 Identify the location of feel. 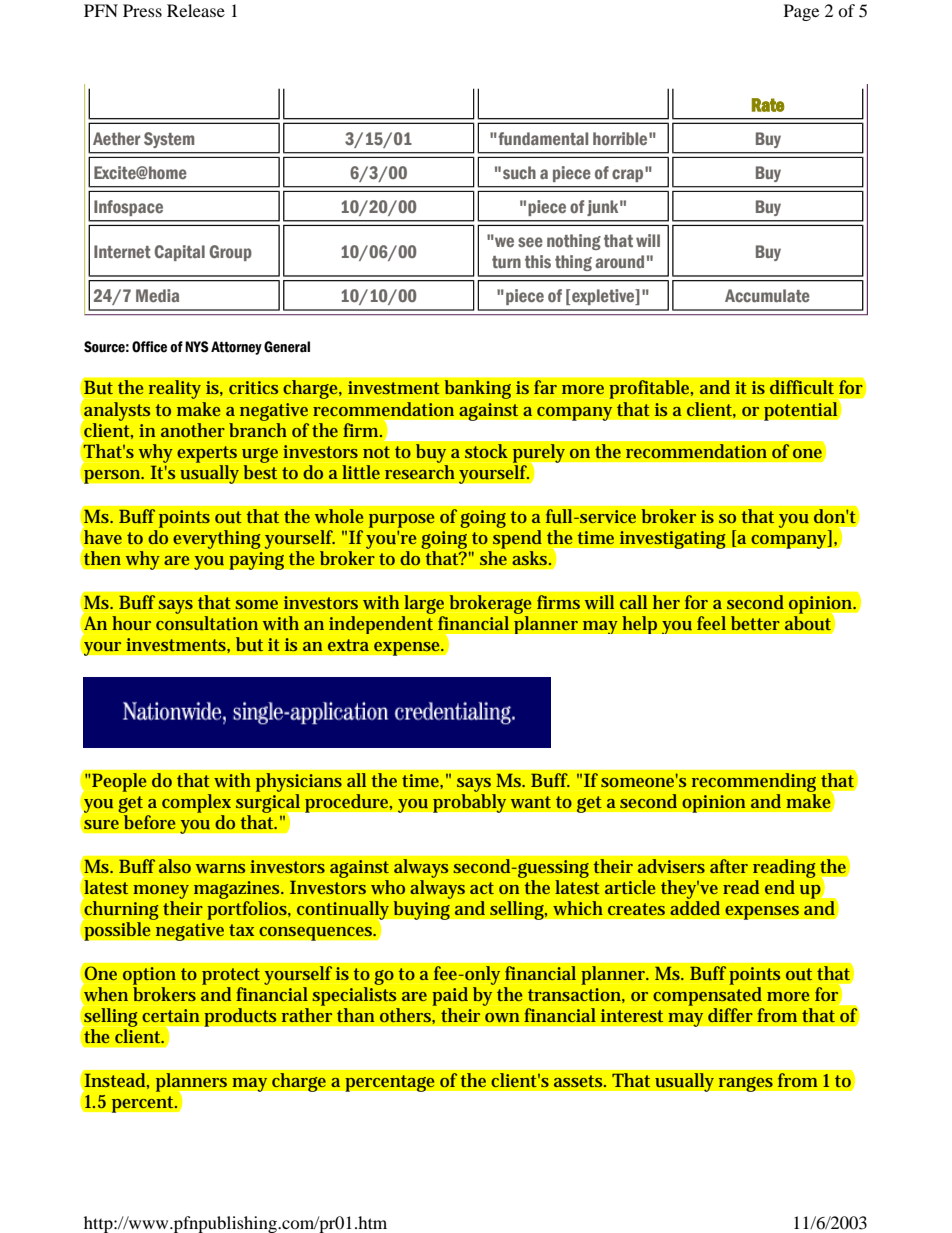
(711, 623).
